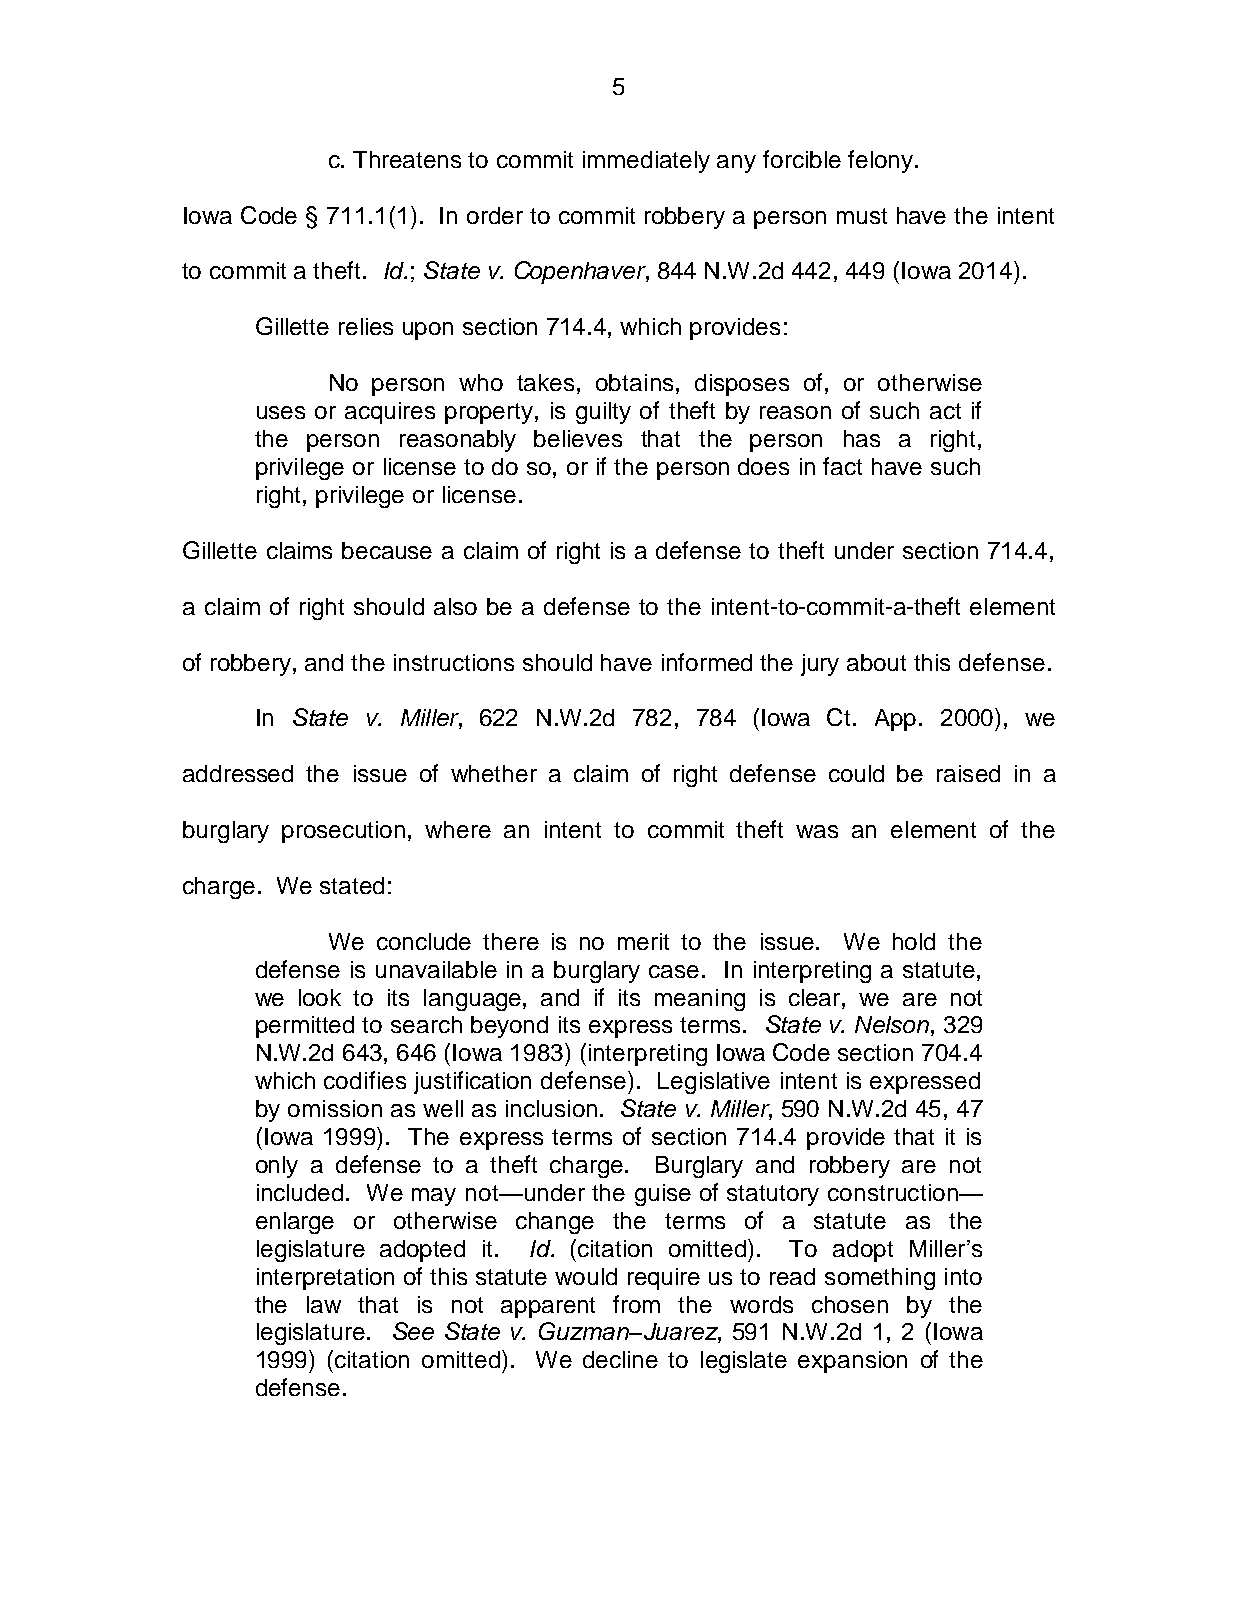 This image has height=1602, width=1238. What do you see at coordinates (646, 162) in the image?
I see `immediately` at bounding box center [646, 162].
